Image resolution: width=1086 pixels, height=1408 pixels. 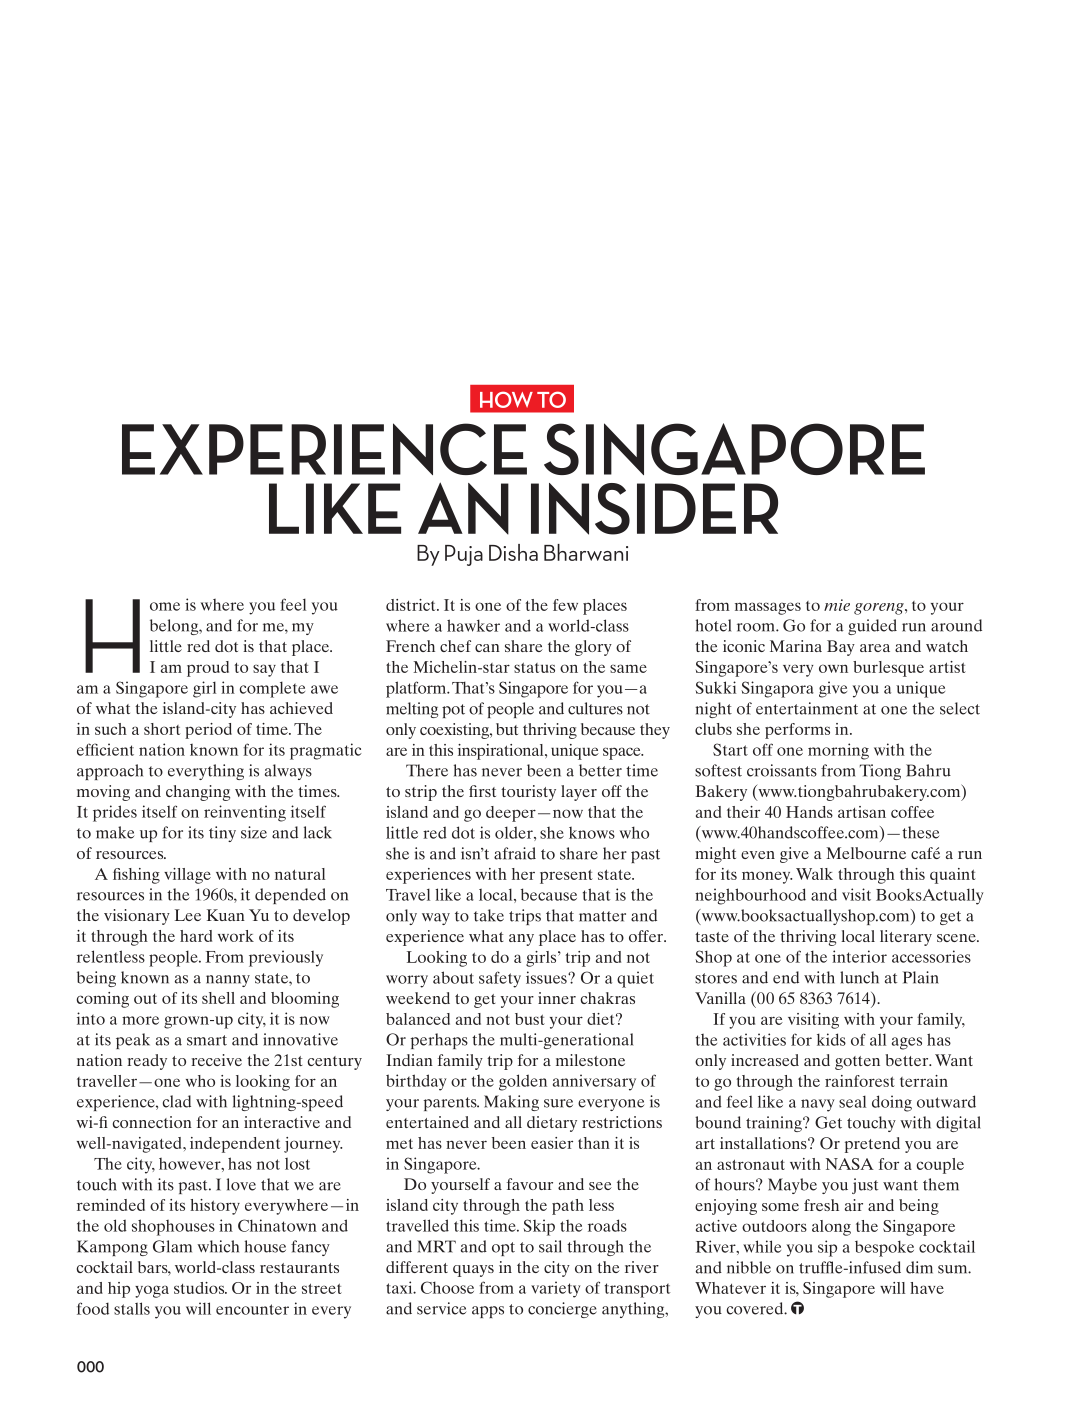 What do you see at coordinates (188, 915) in the screenshot?
I see `Lee` at bounding box center [188, 915].
